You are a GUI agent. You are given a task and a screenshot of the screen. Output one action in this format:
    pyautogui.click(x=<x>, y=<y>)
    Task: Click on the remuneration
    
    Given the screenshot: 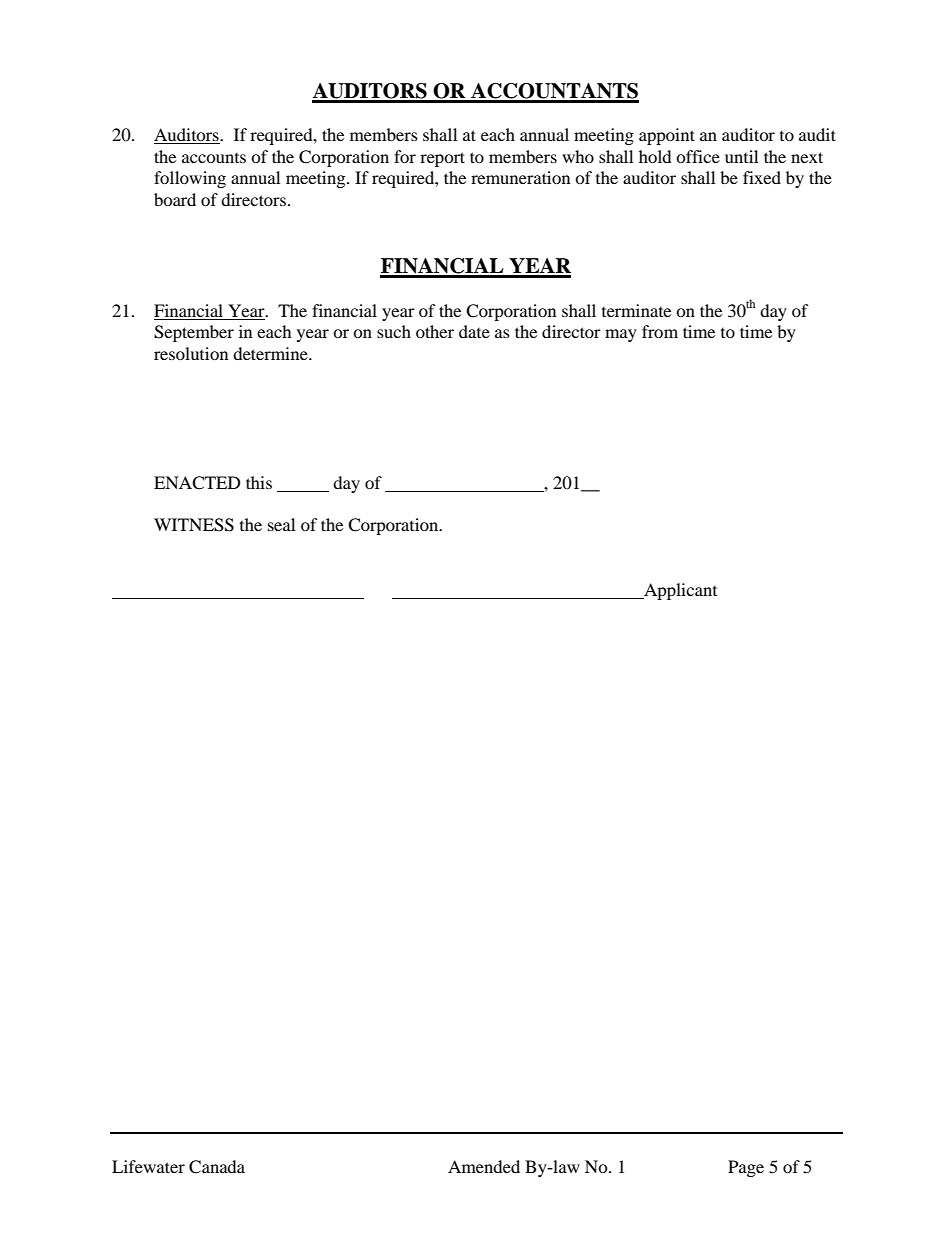 What is the action you would take?
    pyautogui.click(x=520, y=177)
